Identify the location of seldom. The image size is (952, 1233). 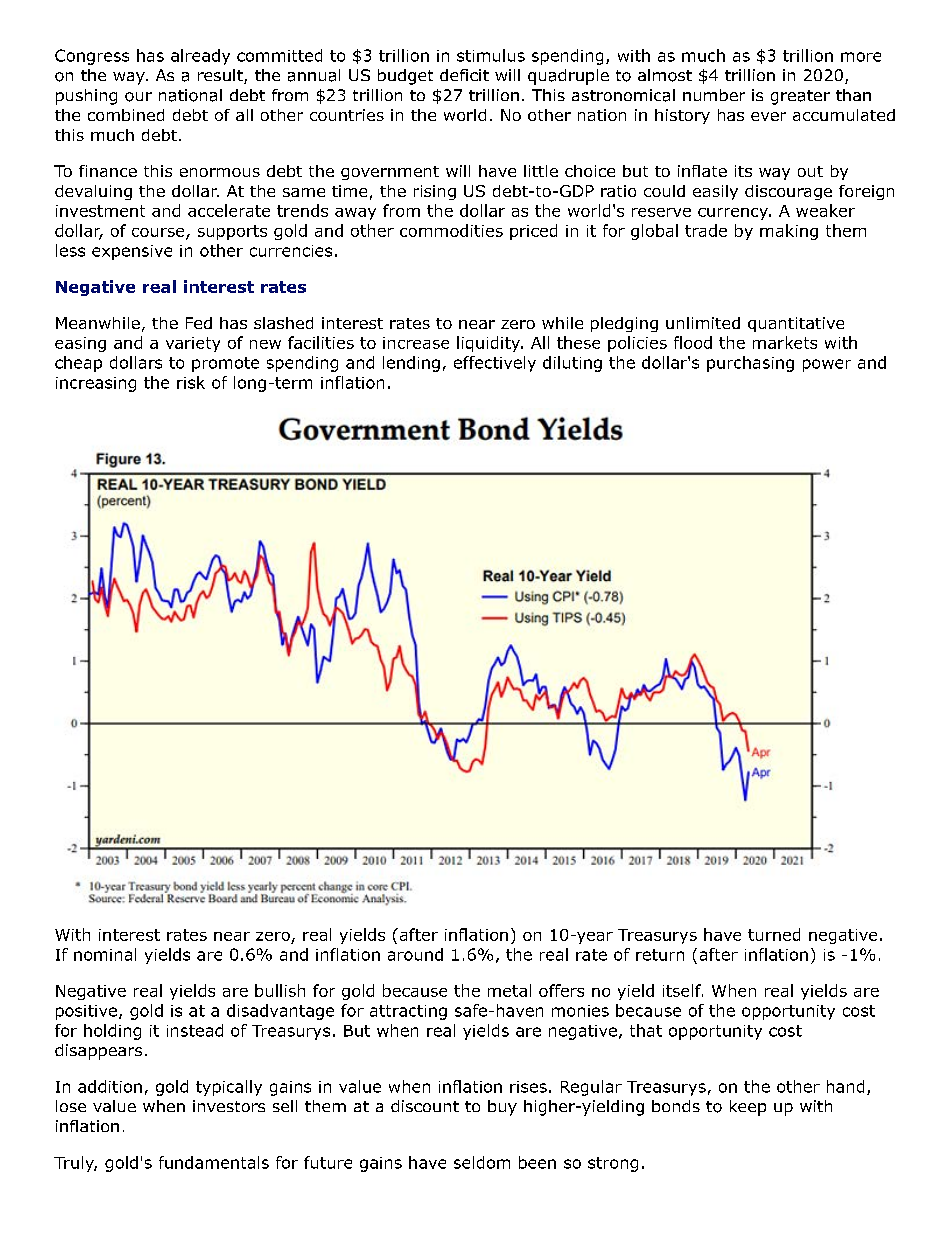
(482, 1162).
